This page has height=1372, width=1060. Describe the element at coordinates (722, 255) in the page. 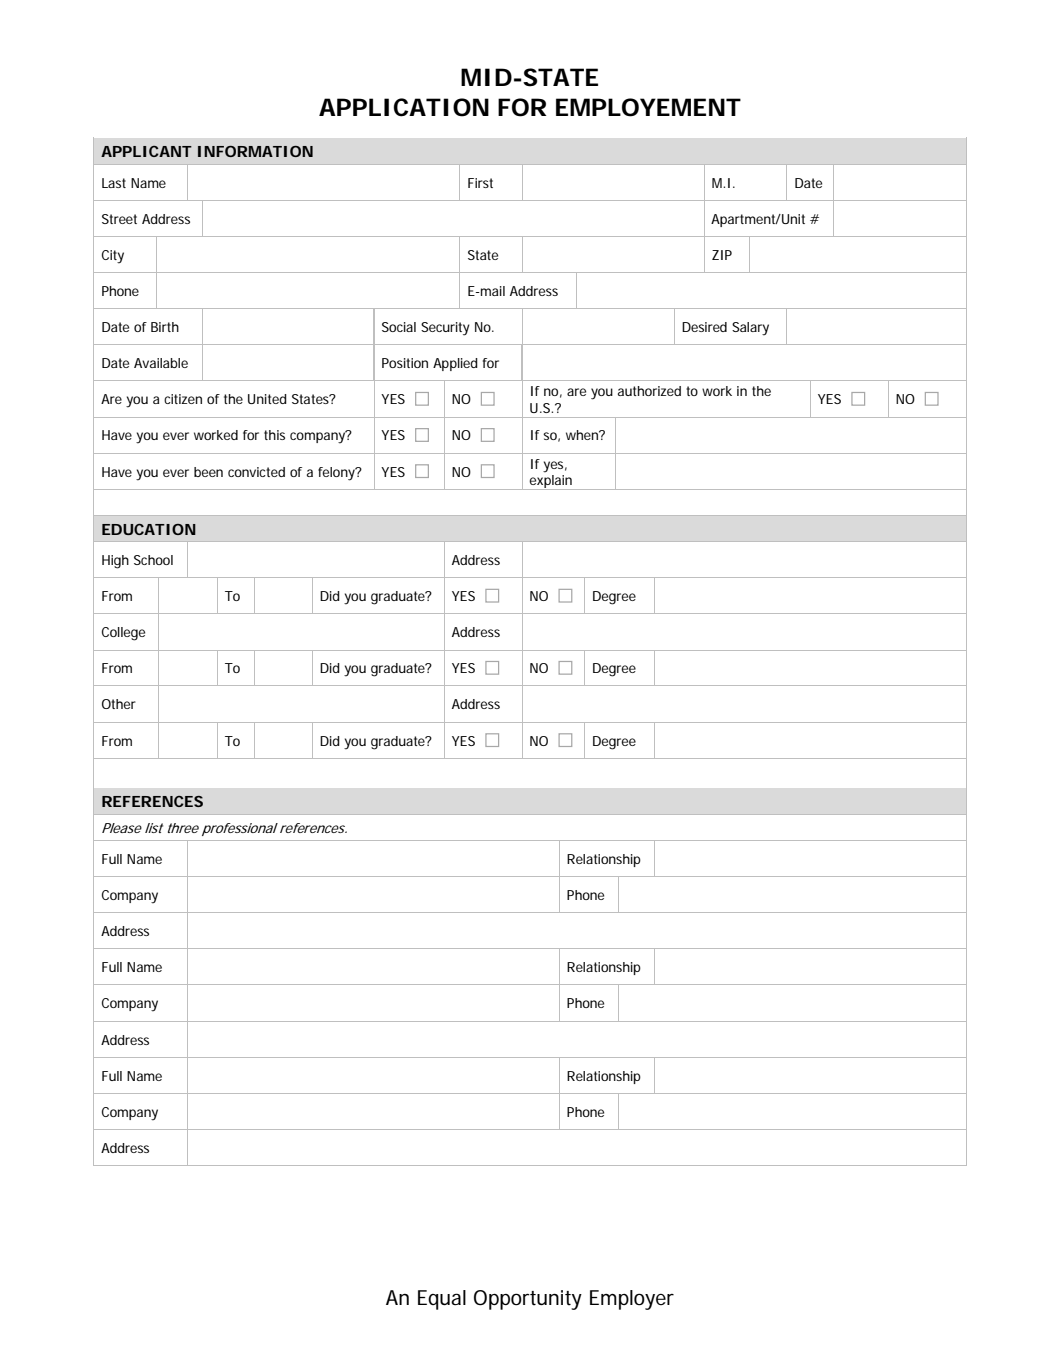

I see `ZIP` at that location.
